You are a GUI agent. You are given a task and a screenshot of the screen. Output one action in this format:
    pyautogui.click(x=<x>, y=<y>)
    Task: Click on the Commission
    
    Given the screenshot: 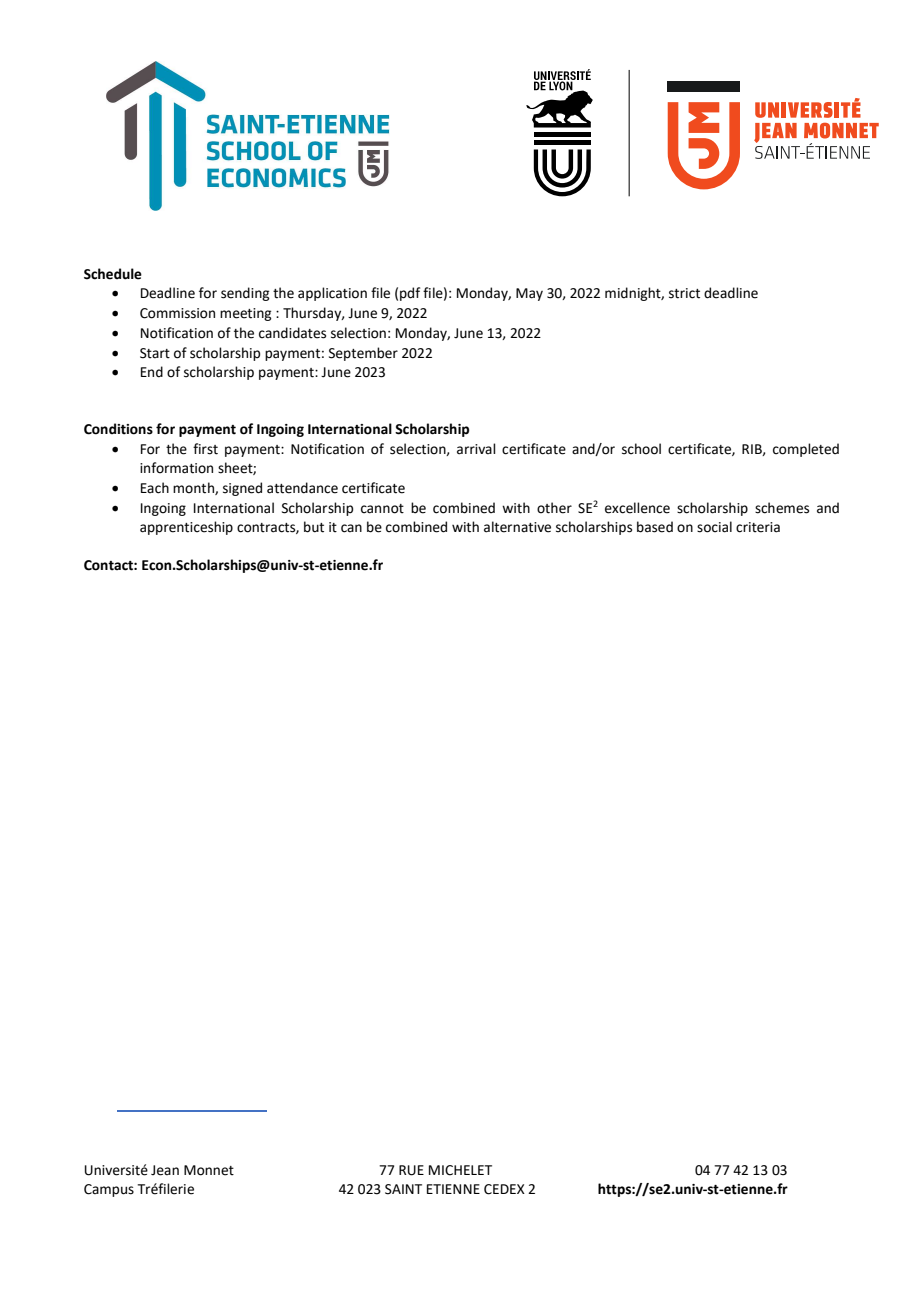 What is the action you would take?
    pyautogui.click(x=177, y=313)
